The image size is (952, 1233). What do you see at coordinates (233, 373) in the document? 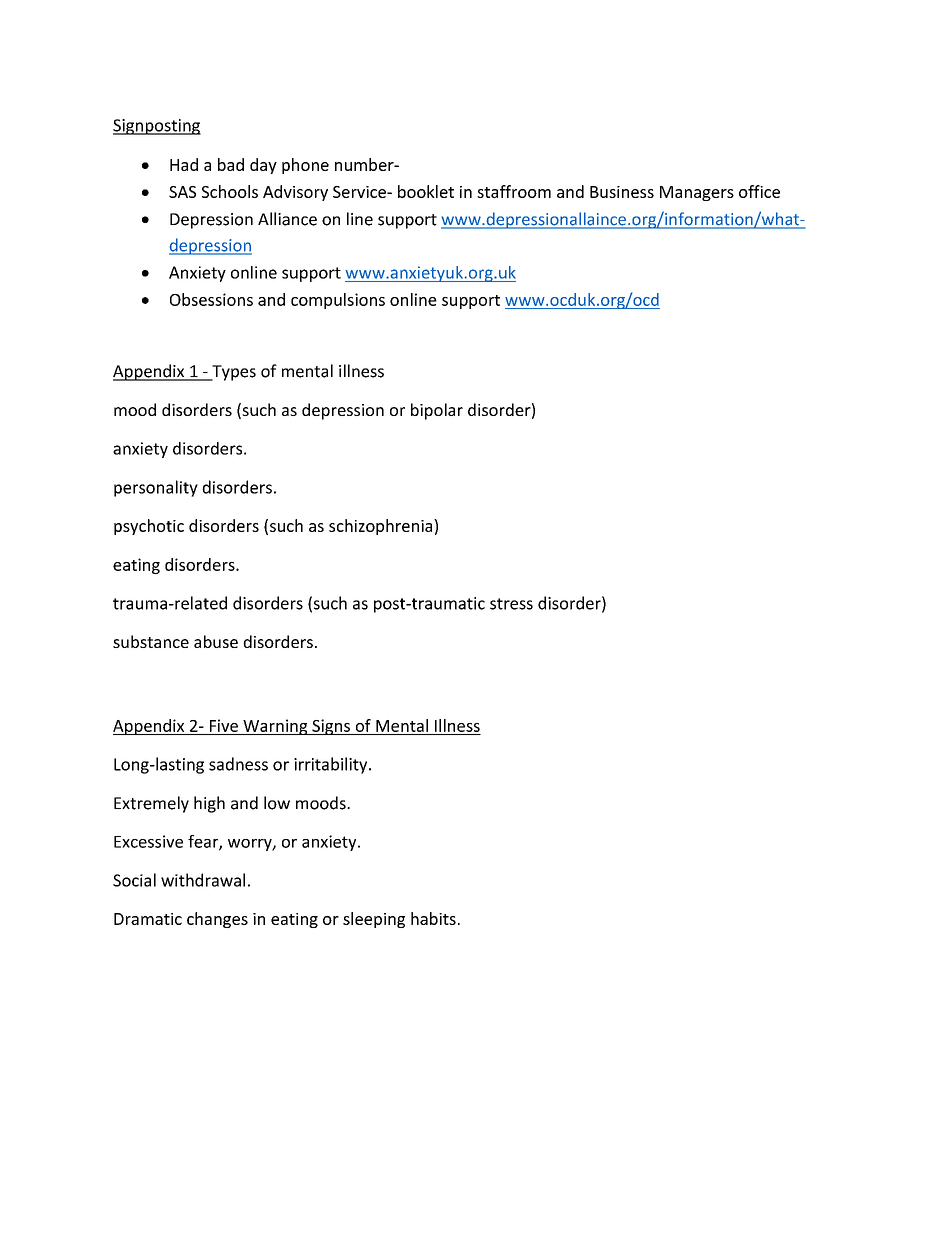
I see `Types` at bounding box center [233, 373].
